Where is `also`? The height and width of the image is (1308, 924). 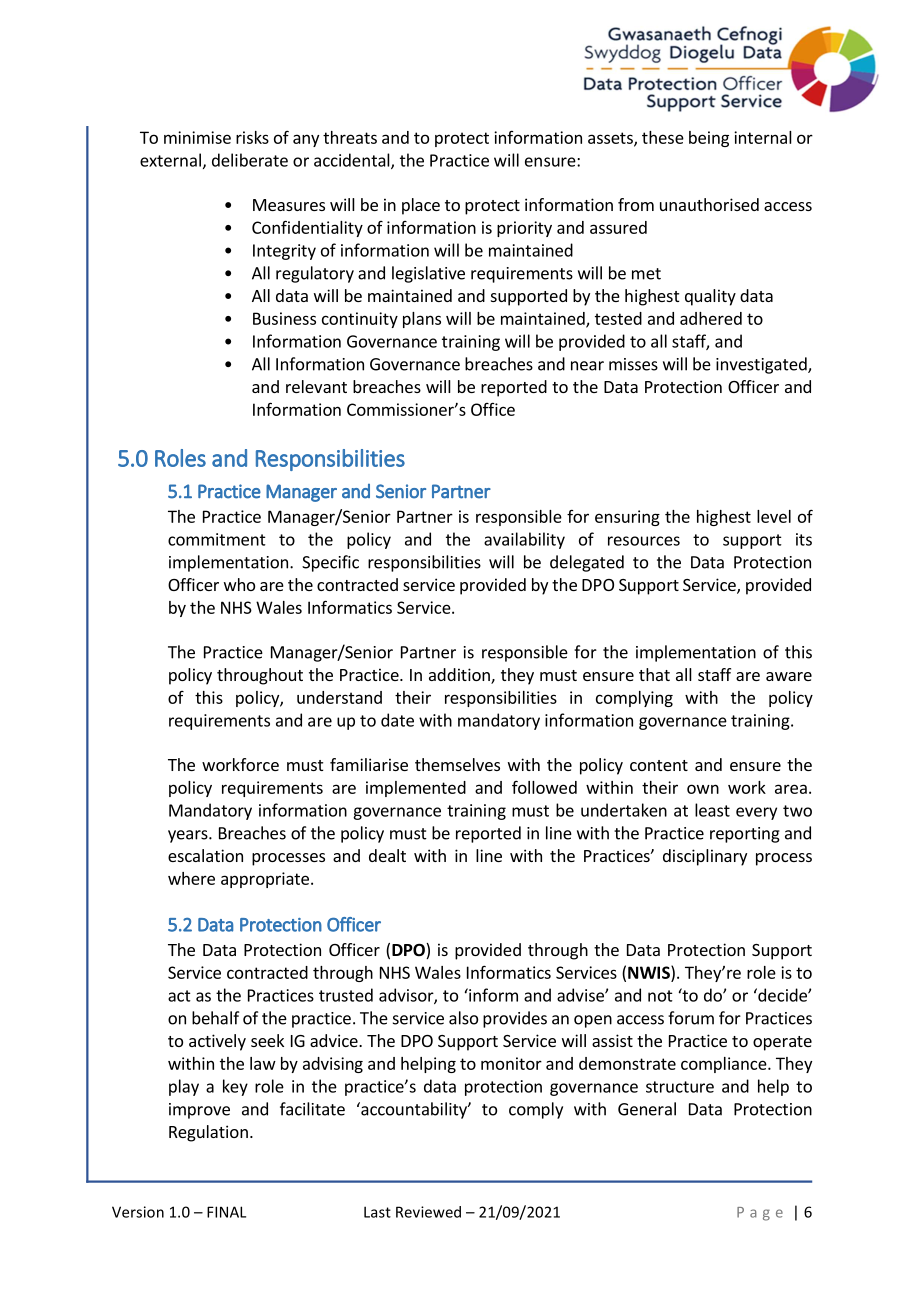
also is located at coordinates (463, 1018).
